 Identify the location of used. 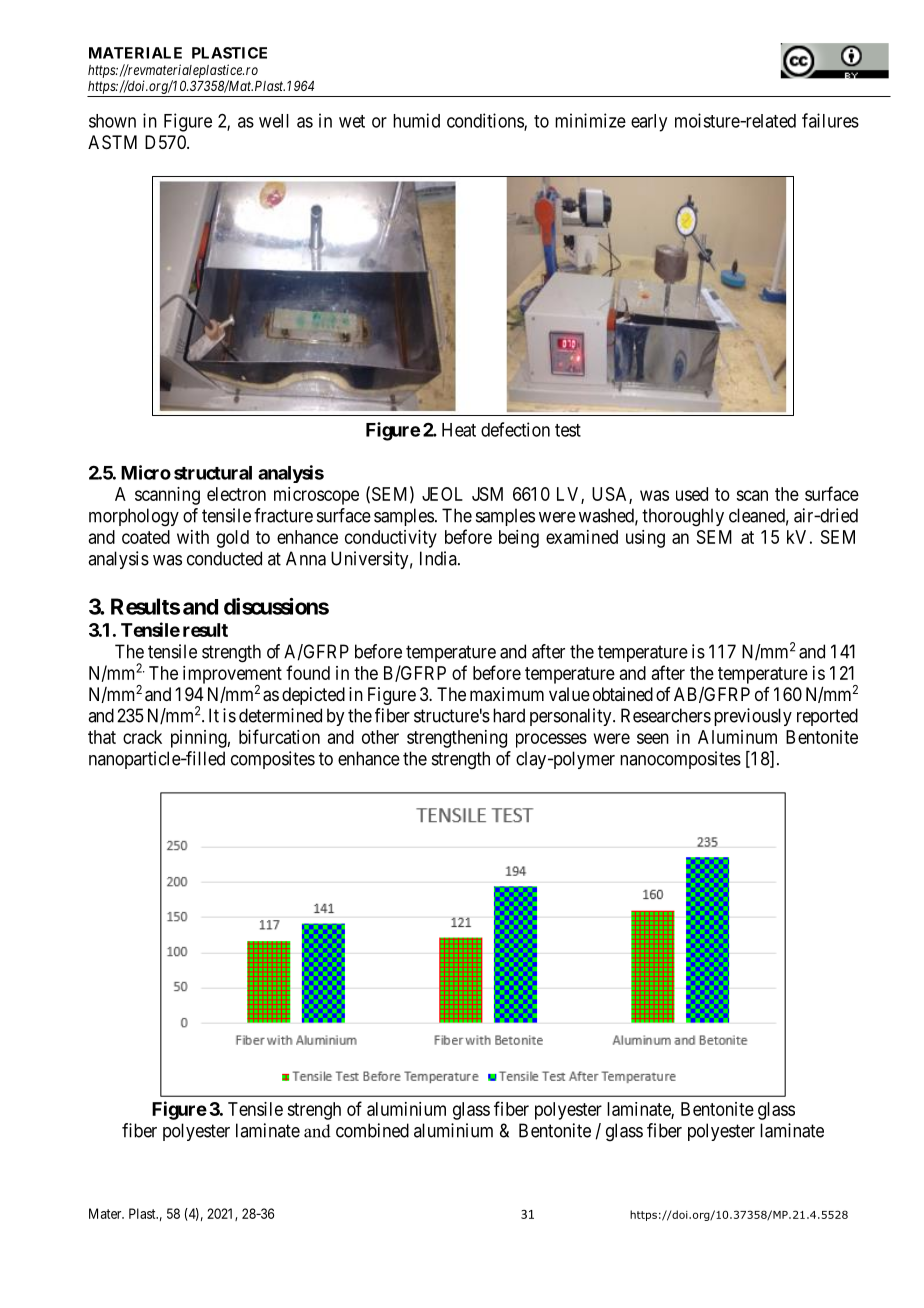
(692, 494).
